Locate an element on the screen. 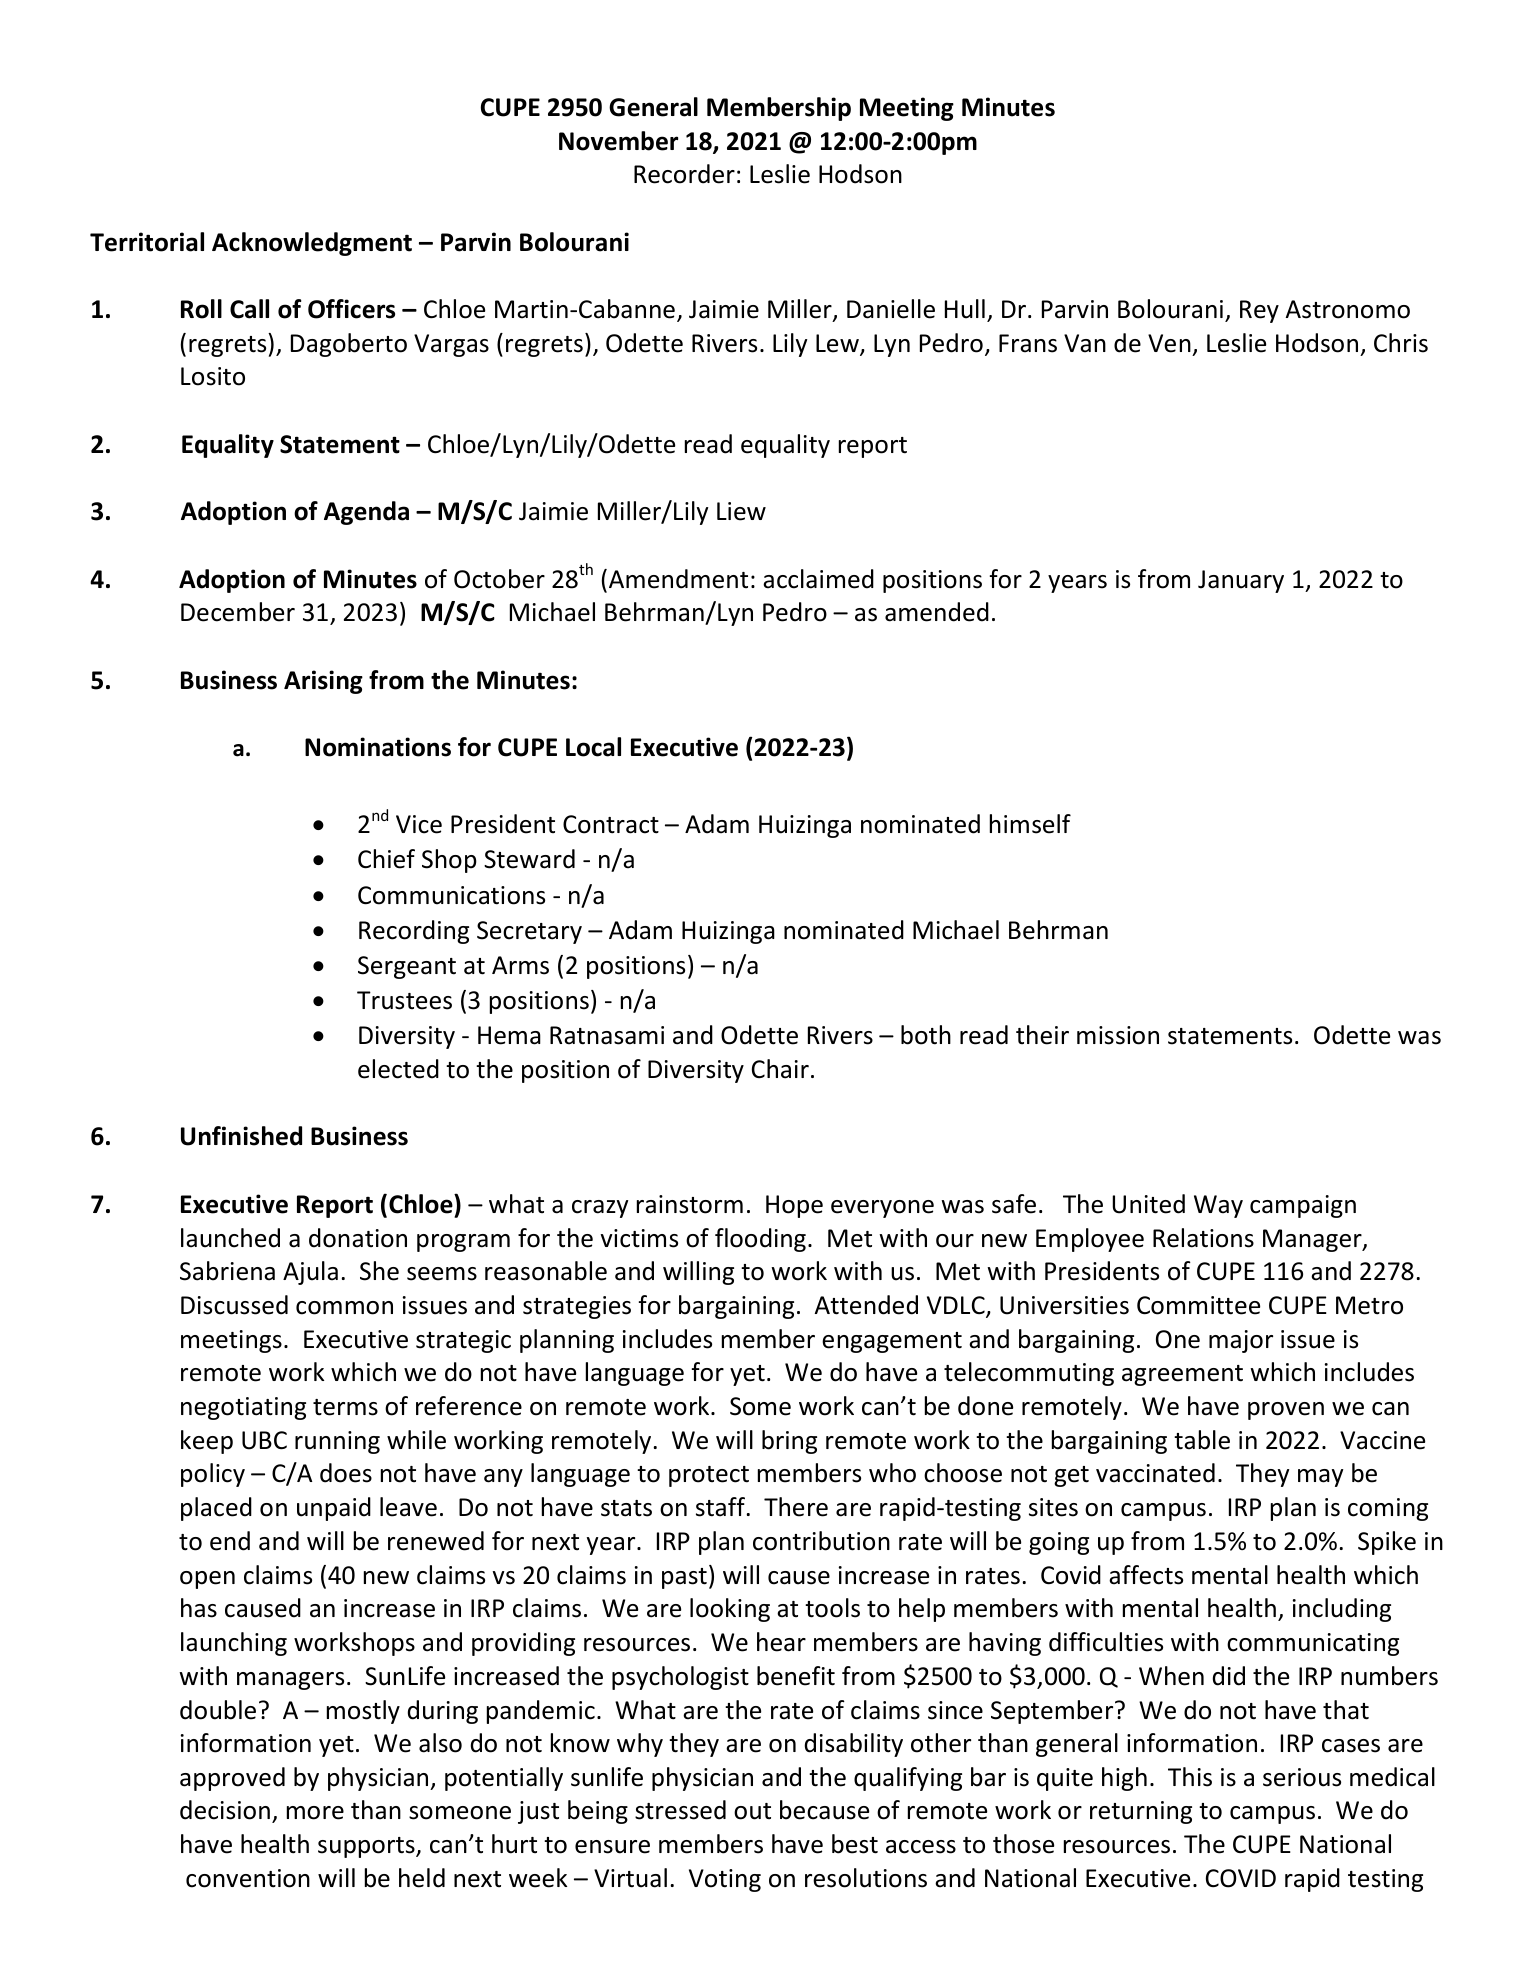  Nominations is located at coordinates (378, 747).
